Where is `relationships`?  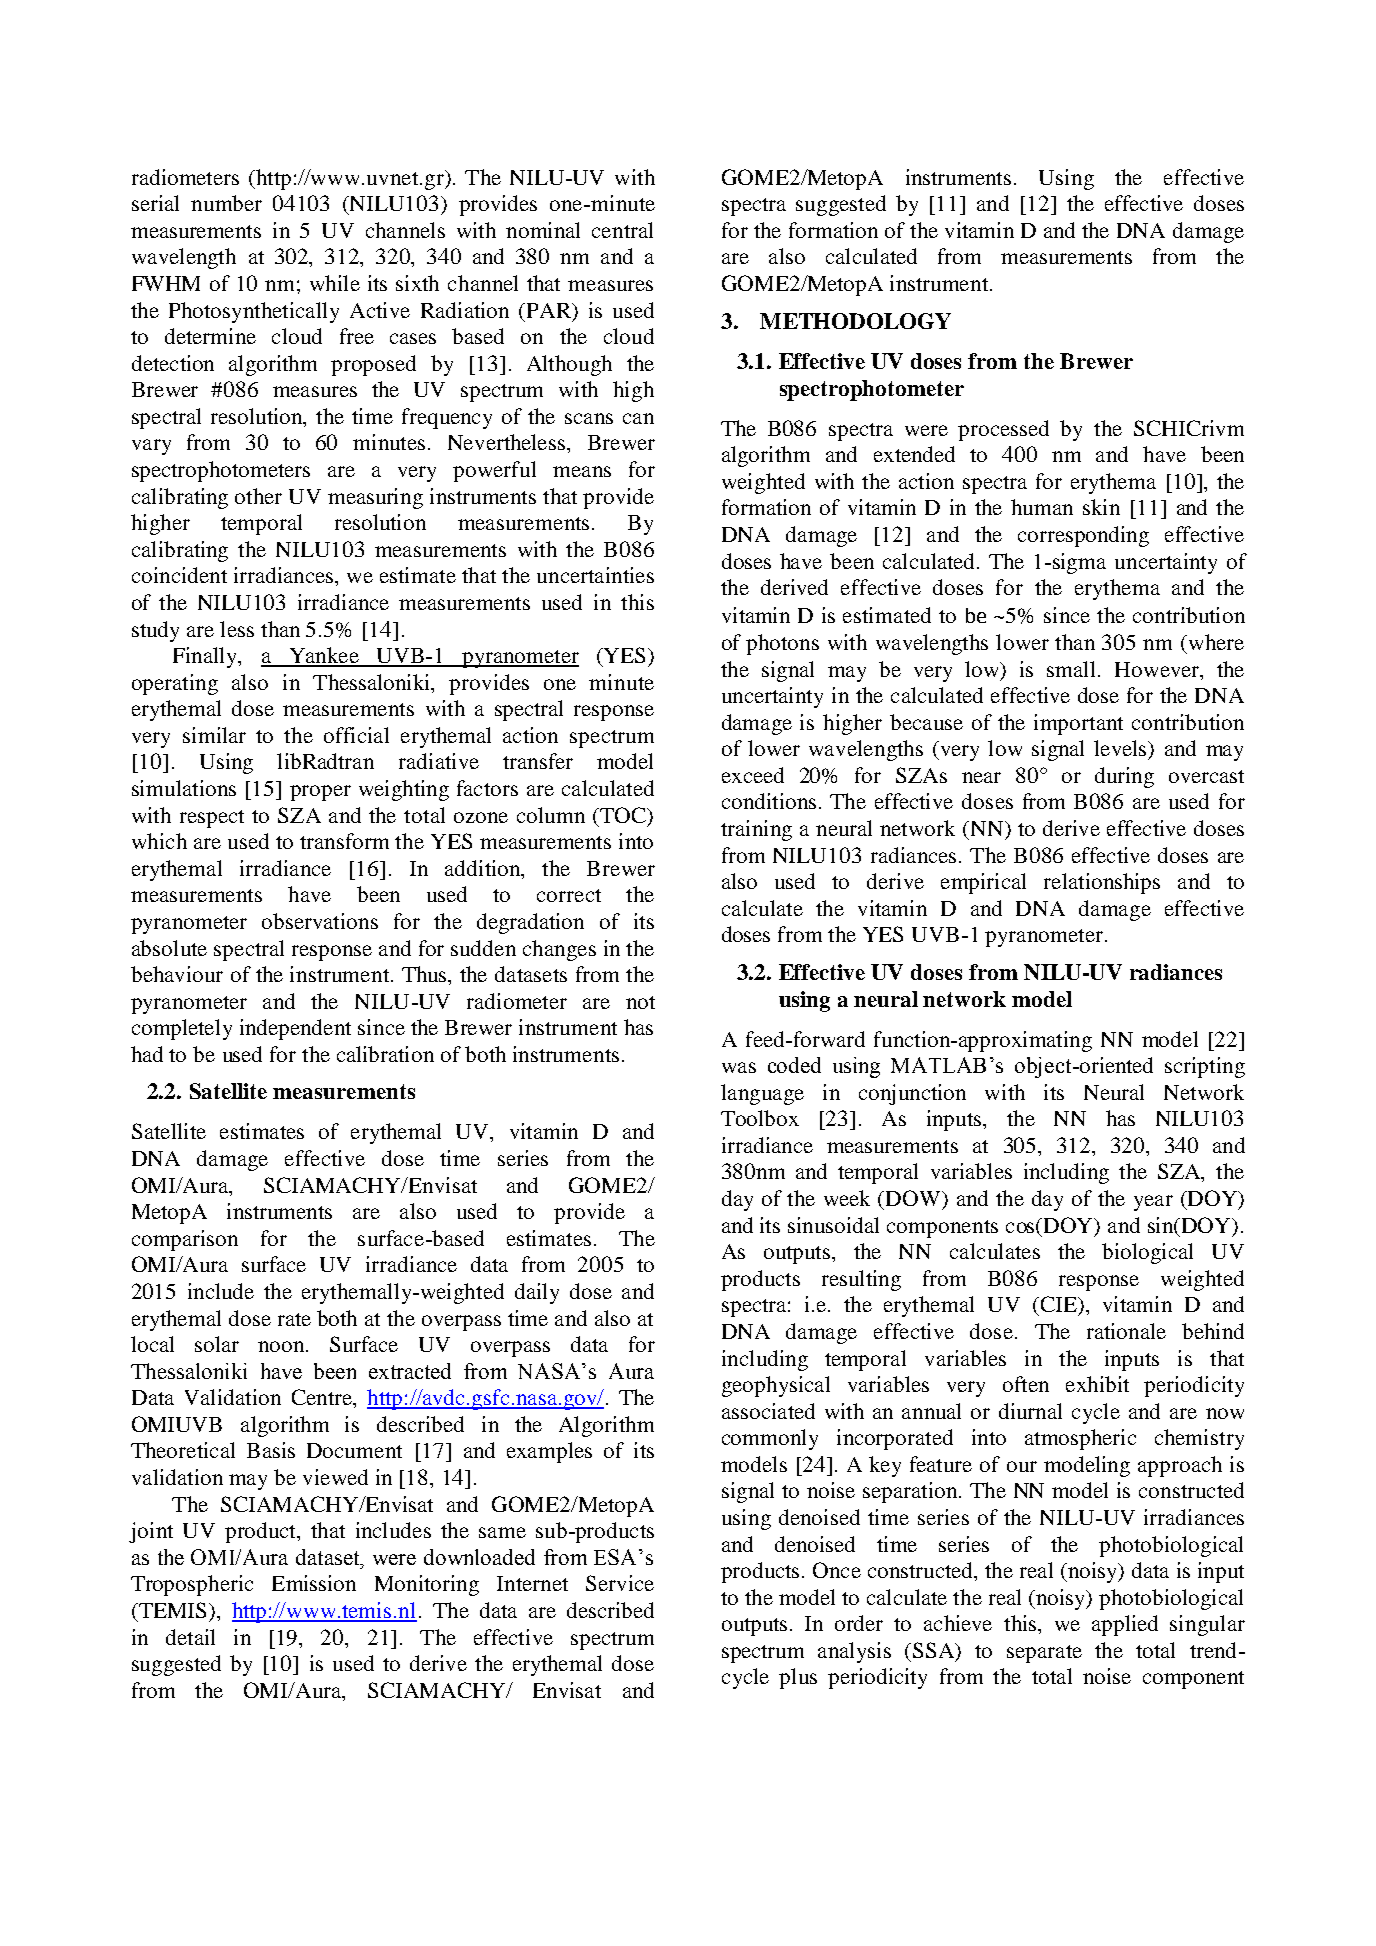 relationships is located at coordinates (1102, 883).
